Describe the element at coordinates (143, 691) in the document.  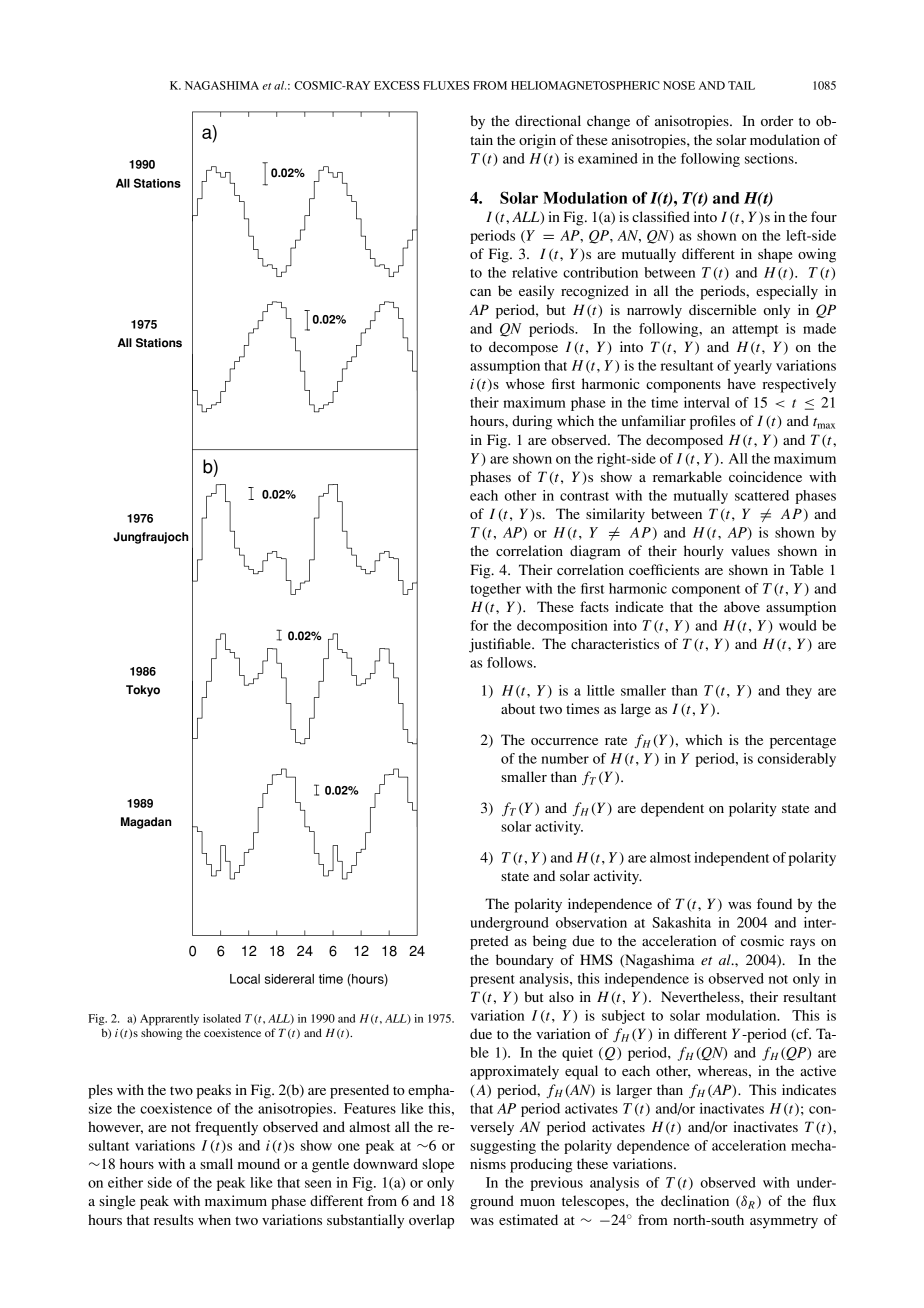
I see `Tokyo` at that location.
